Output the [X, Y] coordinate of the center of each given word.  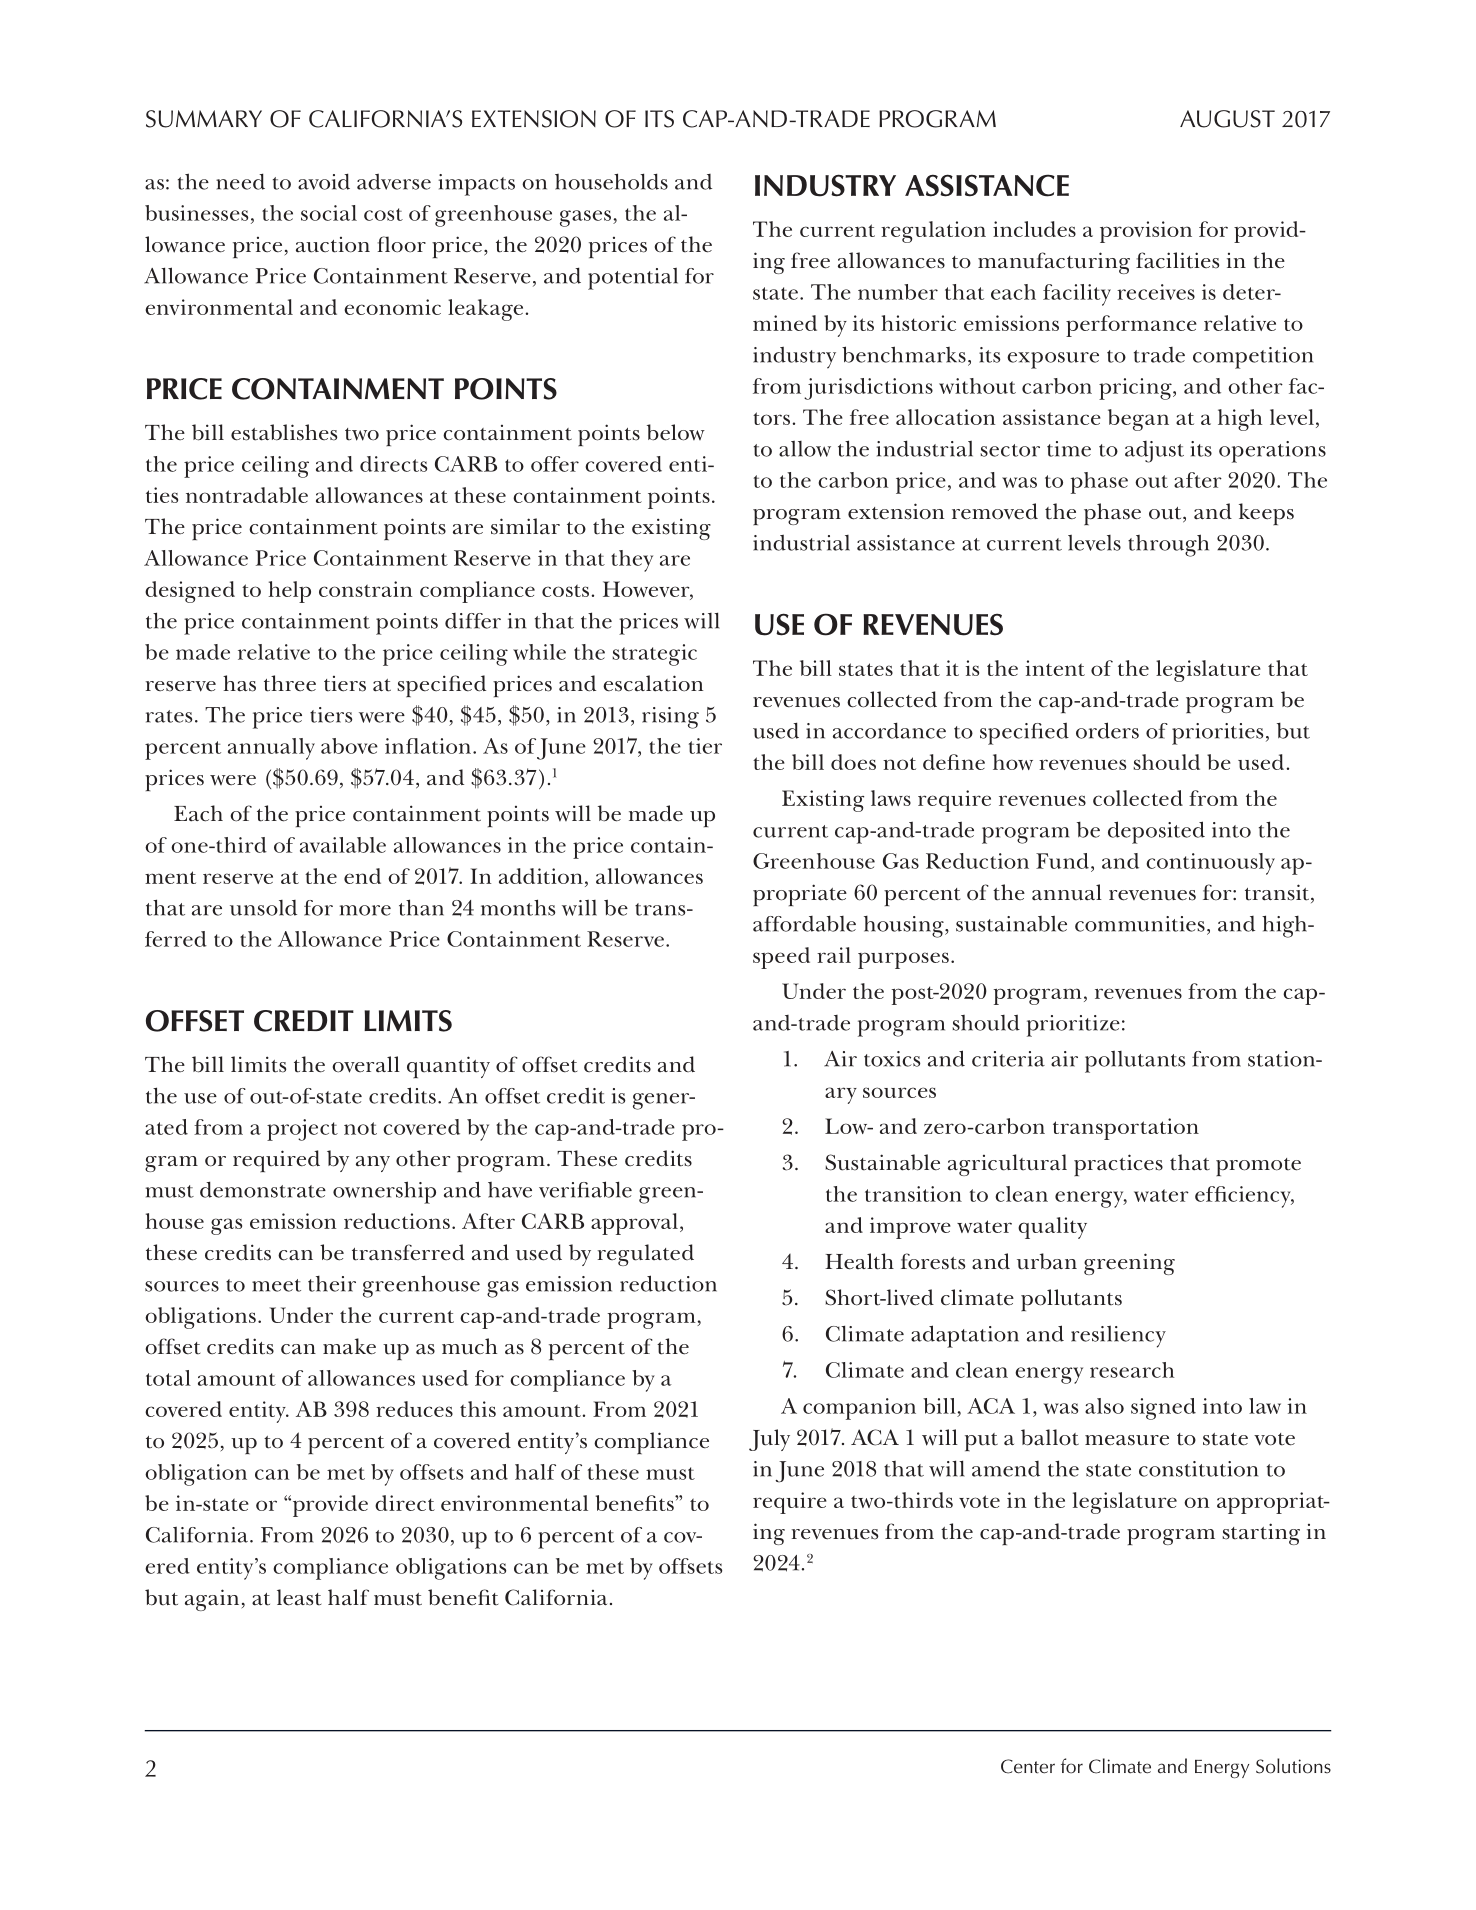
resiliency [1118, 1337]
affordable [804, 924]
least [299, 1597]
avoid [324, 181]
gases [587, 218]
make [349, 1346]
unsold [263, 908]
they [632, 561]
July [769, 1440]
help [289, 592]
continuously [1210, 864]
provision [1146, 232]
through [1168, 545]
